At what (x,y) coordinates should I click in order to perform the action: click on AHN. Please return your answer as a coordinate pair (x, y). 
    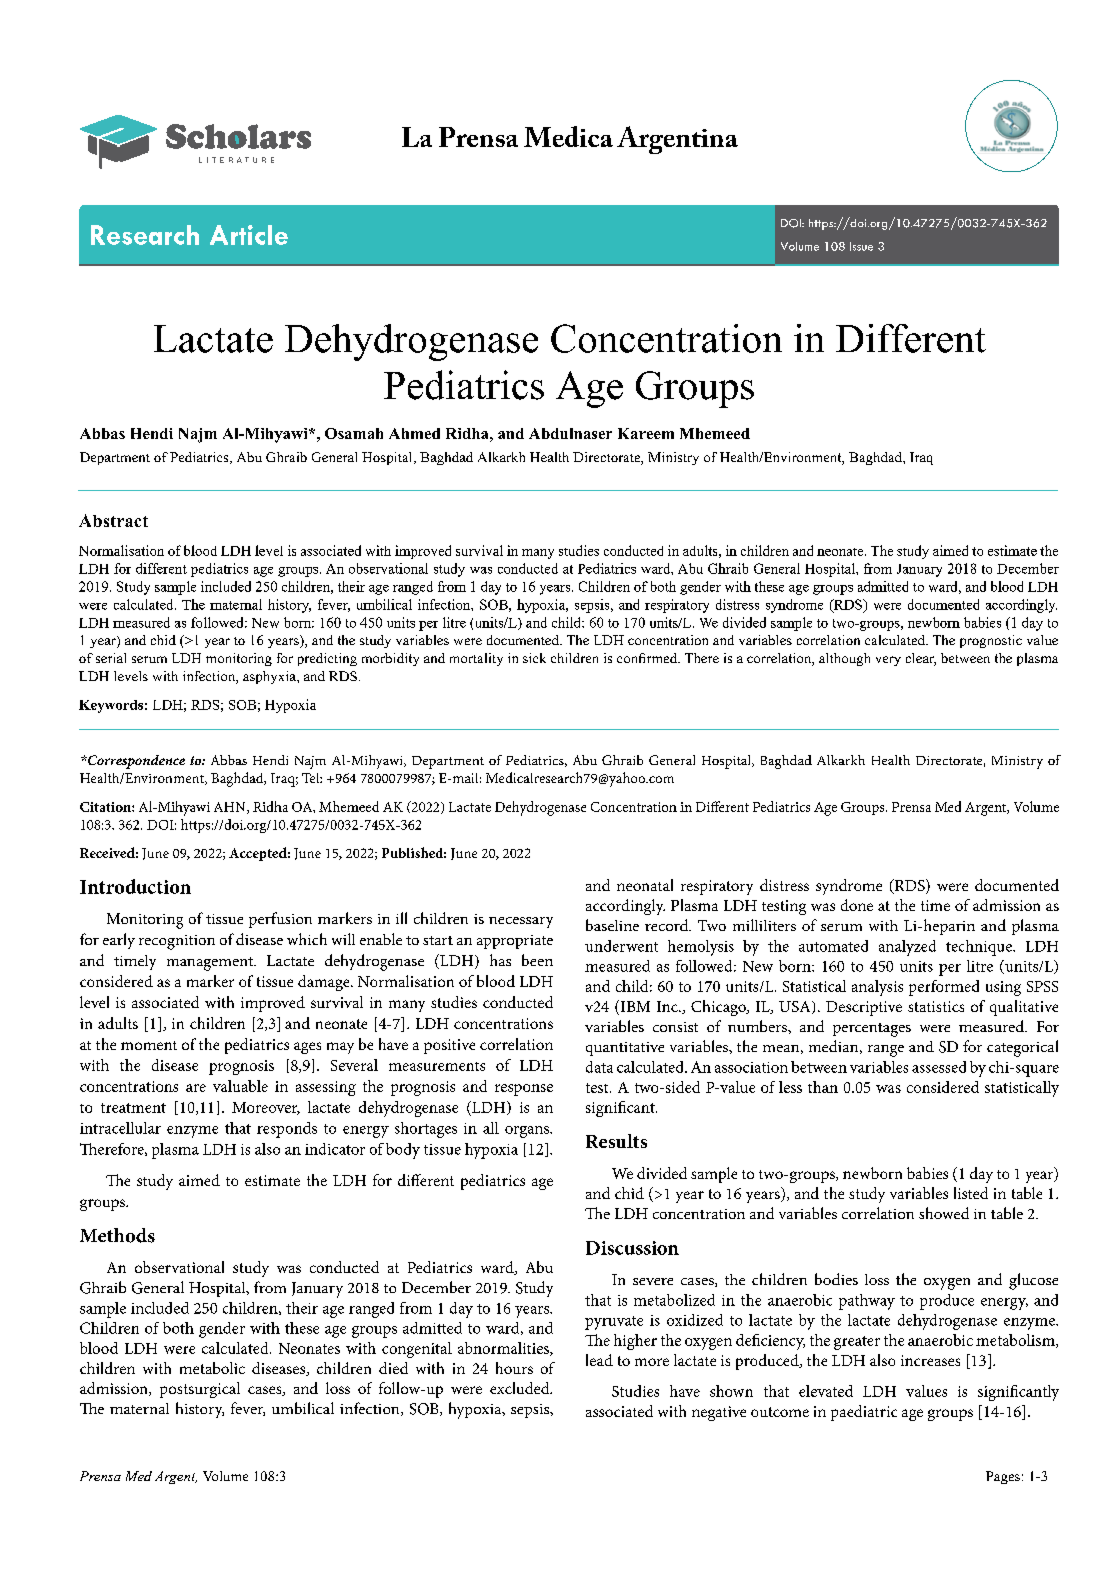
    Looking at the image, I should click on (231, 808).
